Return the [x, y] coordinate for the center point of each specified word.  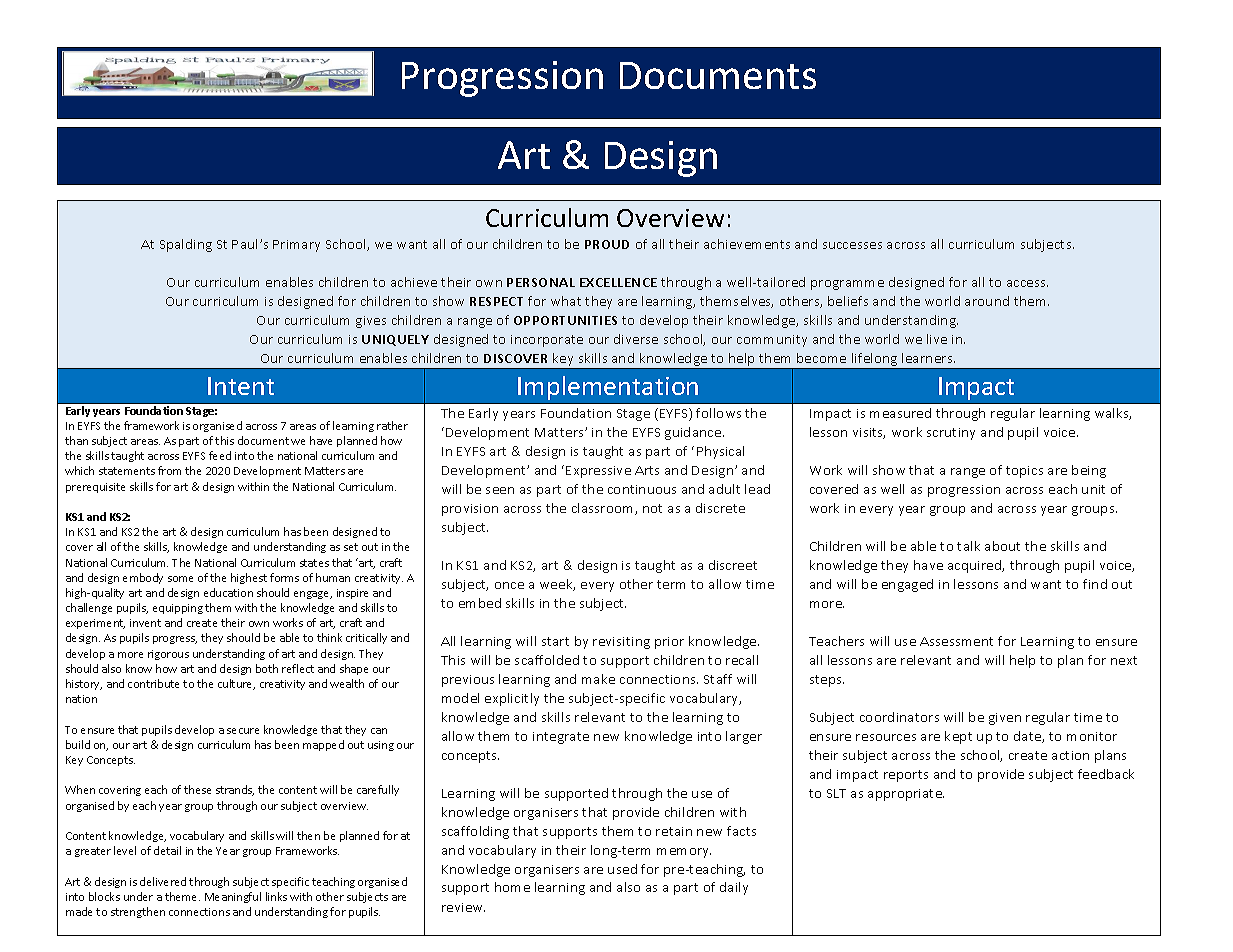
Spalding [186, 245]
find [1095, 584]
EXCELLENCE [618, 282]
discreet [733, 565]
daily [734, 888]
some [180, 579]
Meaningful [233, 897]
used [622, 869]
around [987, 301]
